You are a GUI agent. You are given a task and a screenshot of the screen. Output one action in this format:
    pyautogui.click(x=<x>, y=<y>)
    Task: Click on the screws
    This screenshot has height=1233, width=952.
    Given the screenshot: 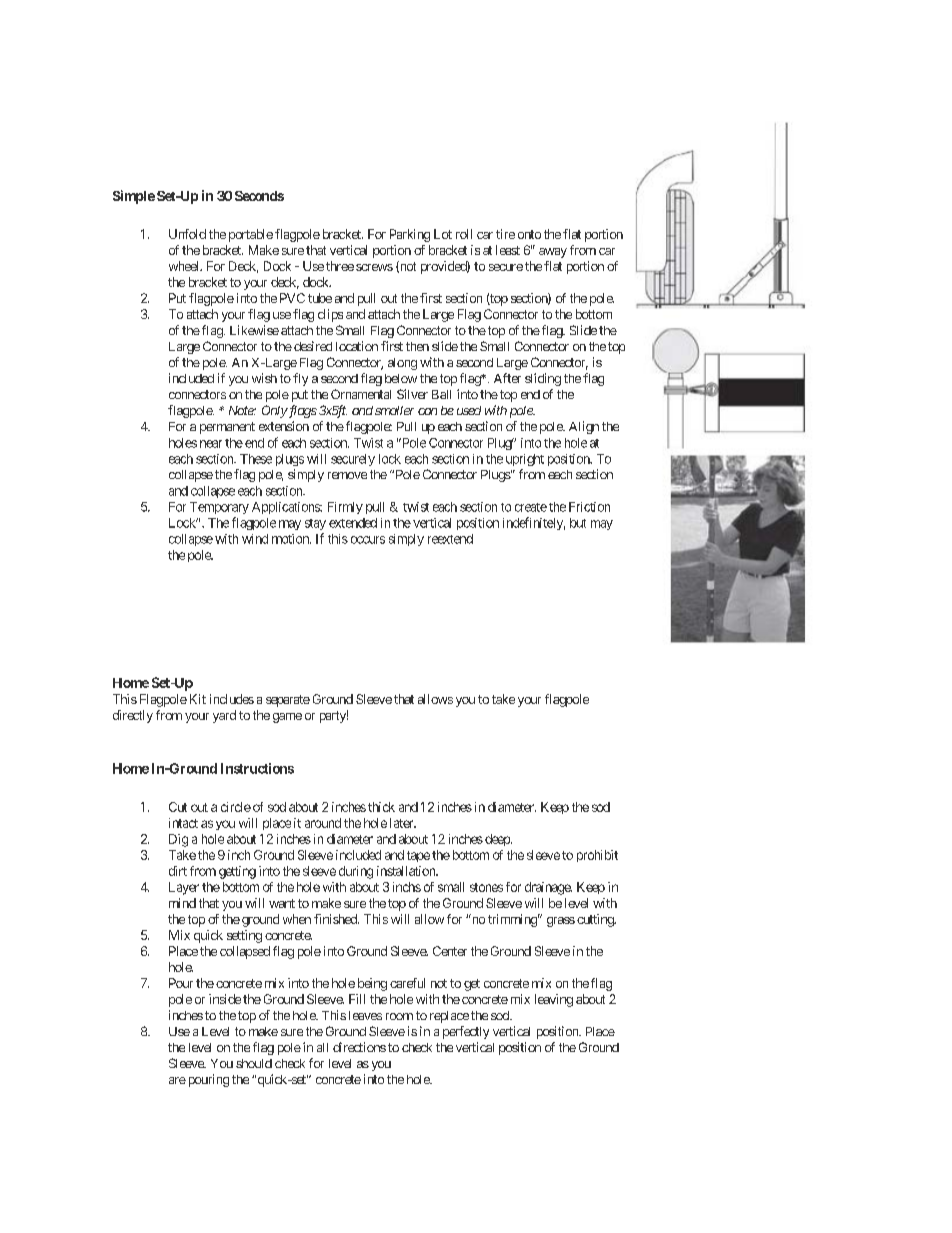 What is the action you would take?
    pyautogui.click(x=374, y=267)
